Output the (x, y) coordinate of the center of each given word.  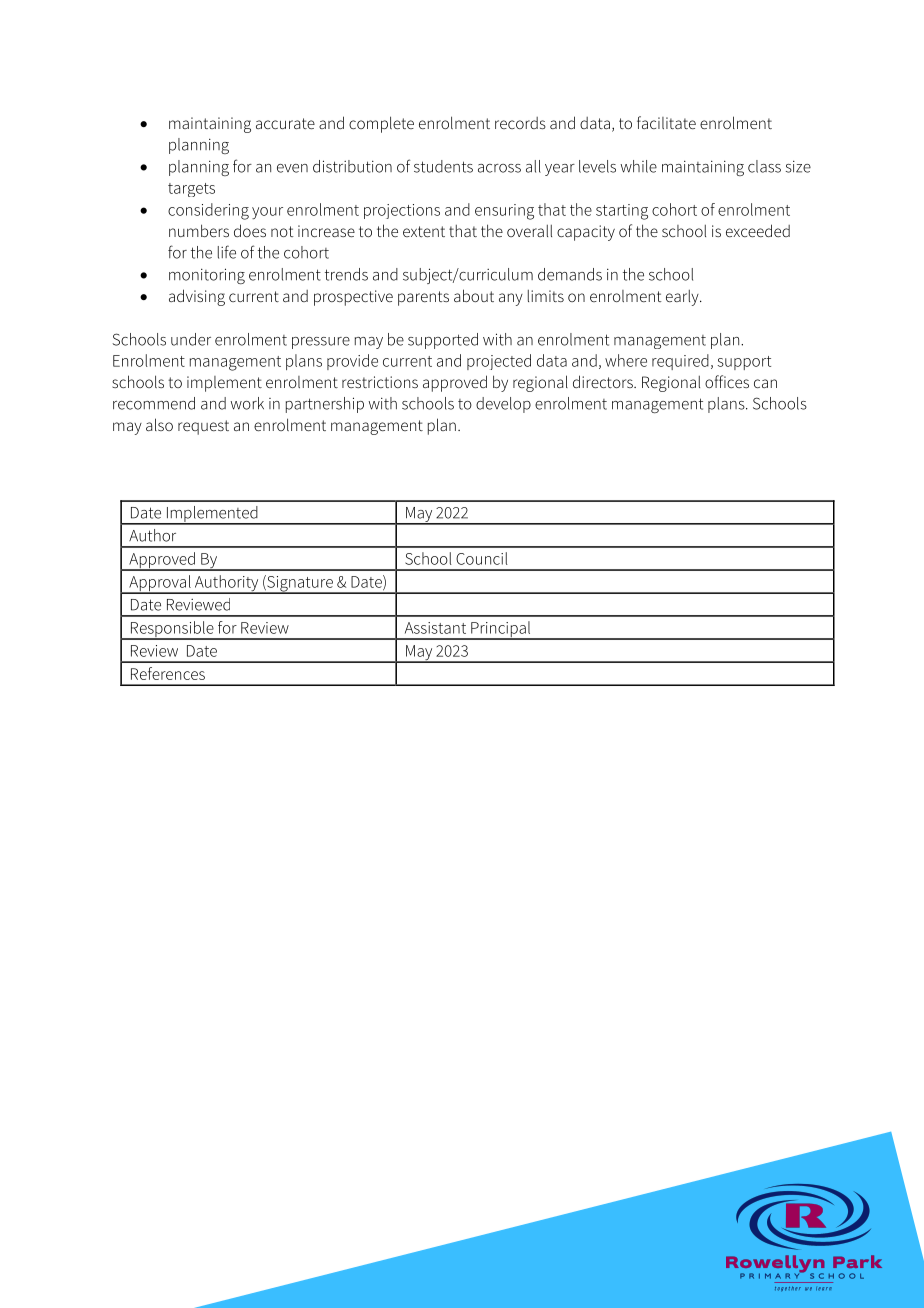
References (168, 673)
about (474, 295)
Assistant (435, 628)
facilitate (666, 122)
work (247, 403)
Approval (160, 584)
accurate (285, 123)
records (520, 123)
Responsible (172, 630)
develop (503, 405)
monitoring (207, 276)
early (683, 298)
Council (482, 558)
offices (727, 381)
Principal (501, 630)
